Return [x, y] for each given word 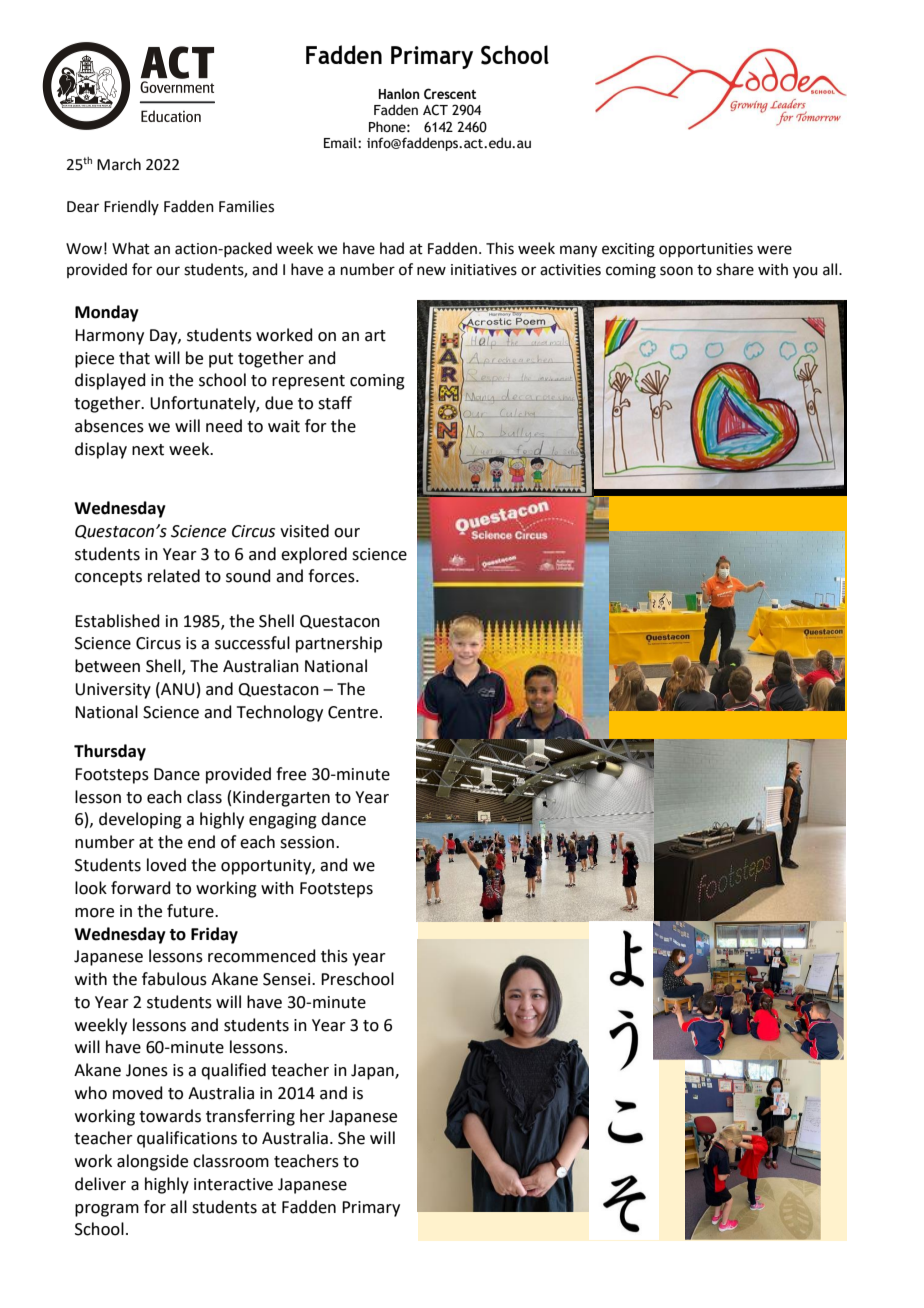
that [134, 358]
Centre [353, 712]
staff [335, 403]
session [307, 842]
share [735, 269]
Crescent [450, 94]
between [107, 666]
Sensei [288, 979]
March [119, 164]
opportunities [706, 250]
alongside [152, 1162]
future [191, 911]
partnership [339, 644]
